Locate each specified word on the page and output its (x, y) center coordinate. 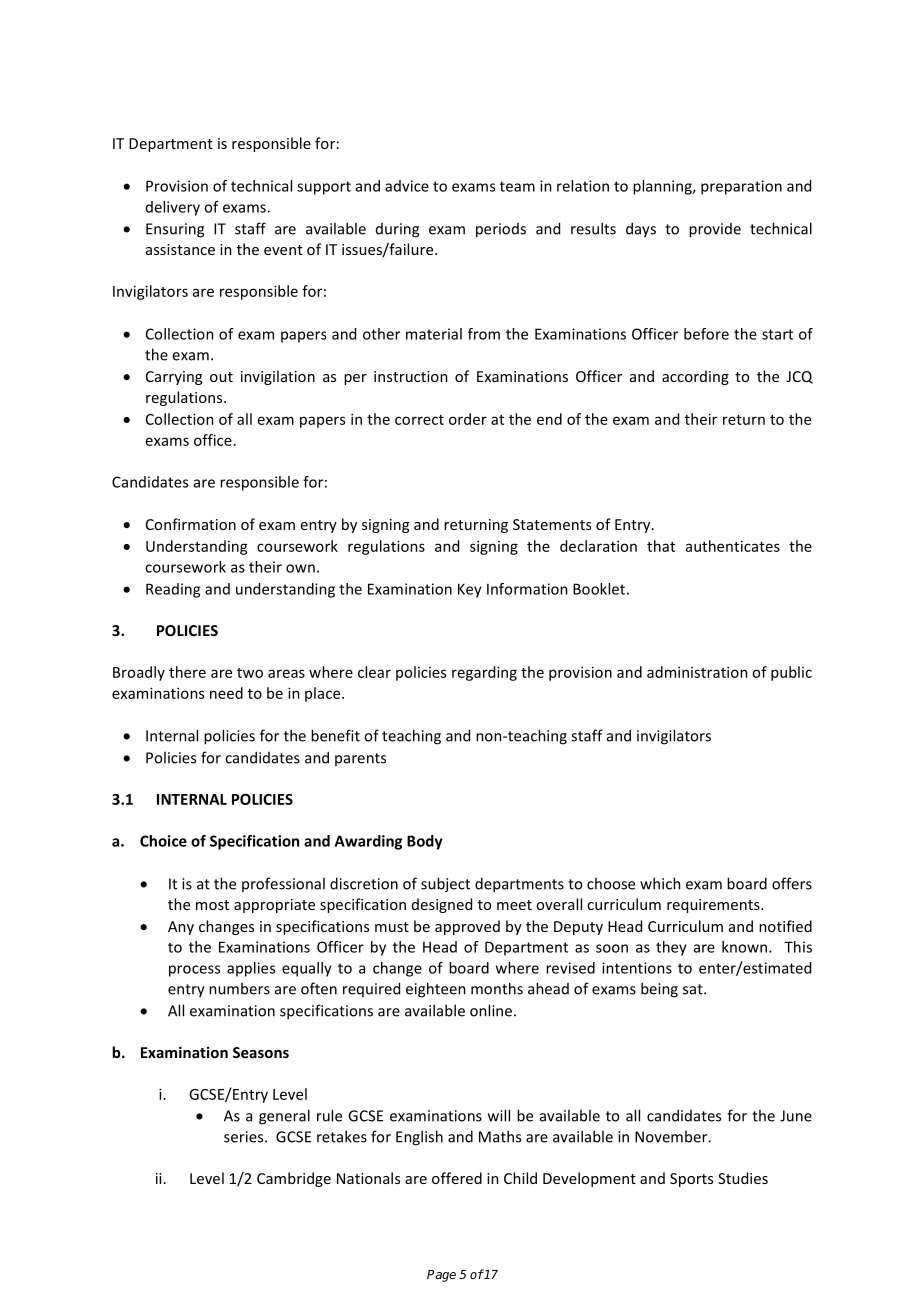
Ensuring (175, 230)
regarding (484, 673)
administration (697, 672)
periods (501, 230)
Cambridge (294, 1179)
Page (441, 1276)
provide (715, 230)
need (226, 693)
